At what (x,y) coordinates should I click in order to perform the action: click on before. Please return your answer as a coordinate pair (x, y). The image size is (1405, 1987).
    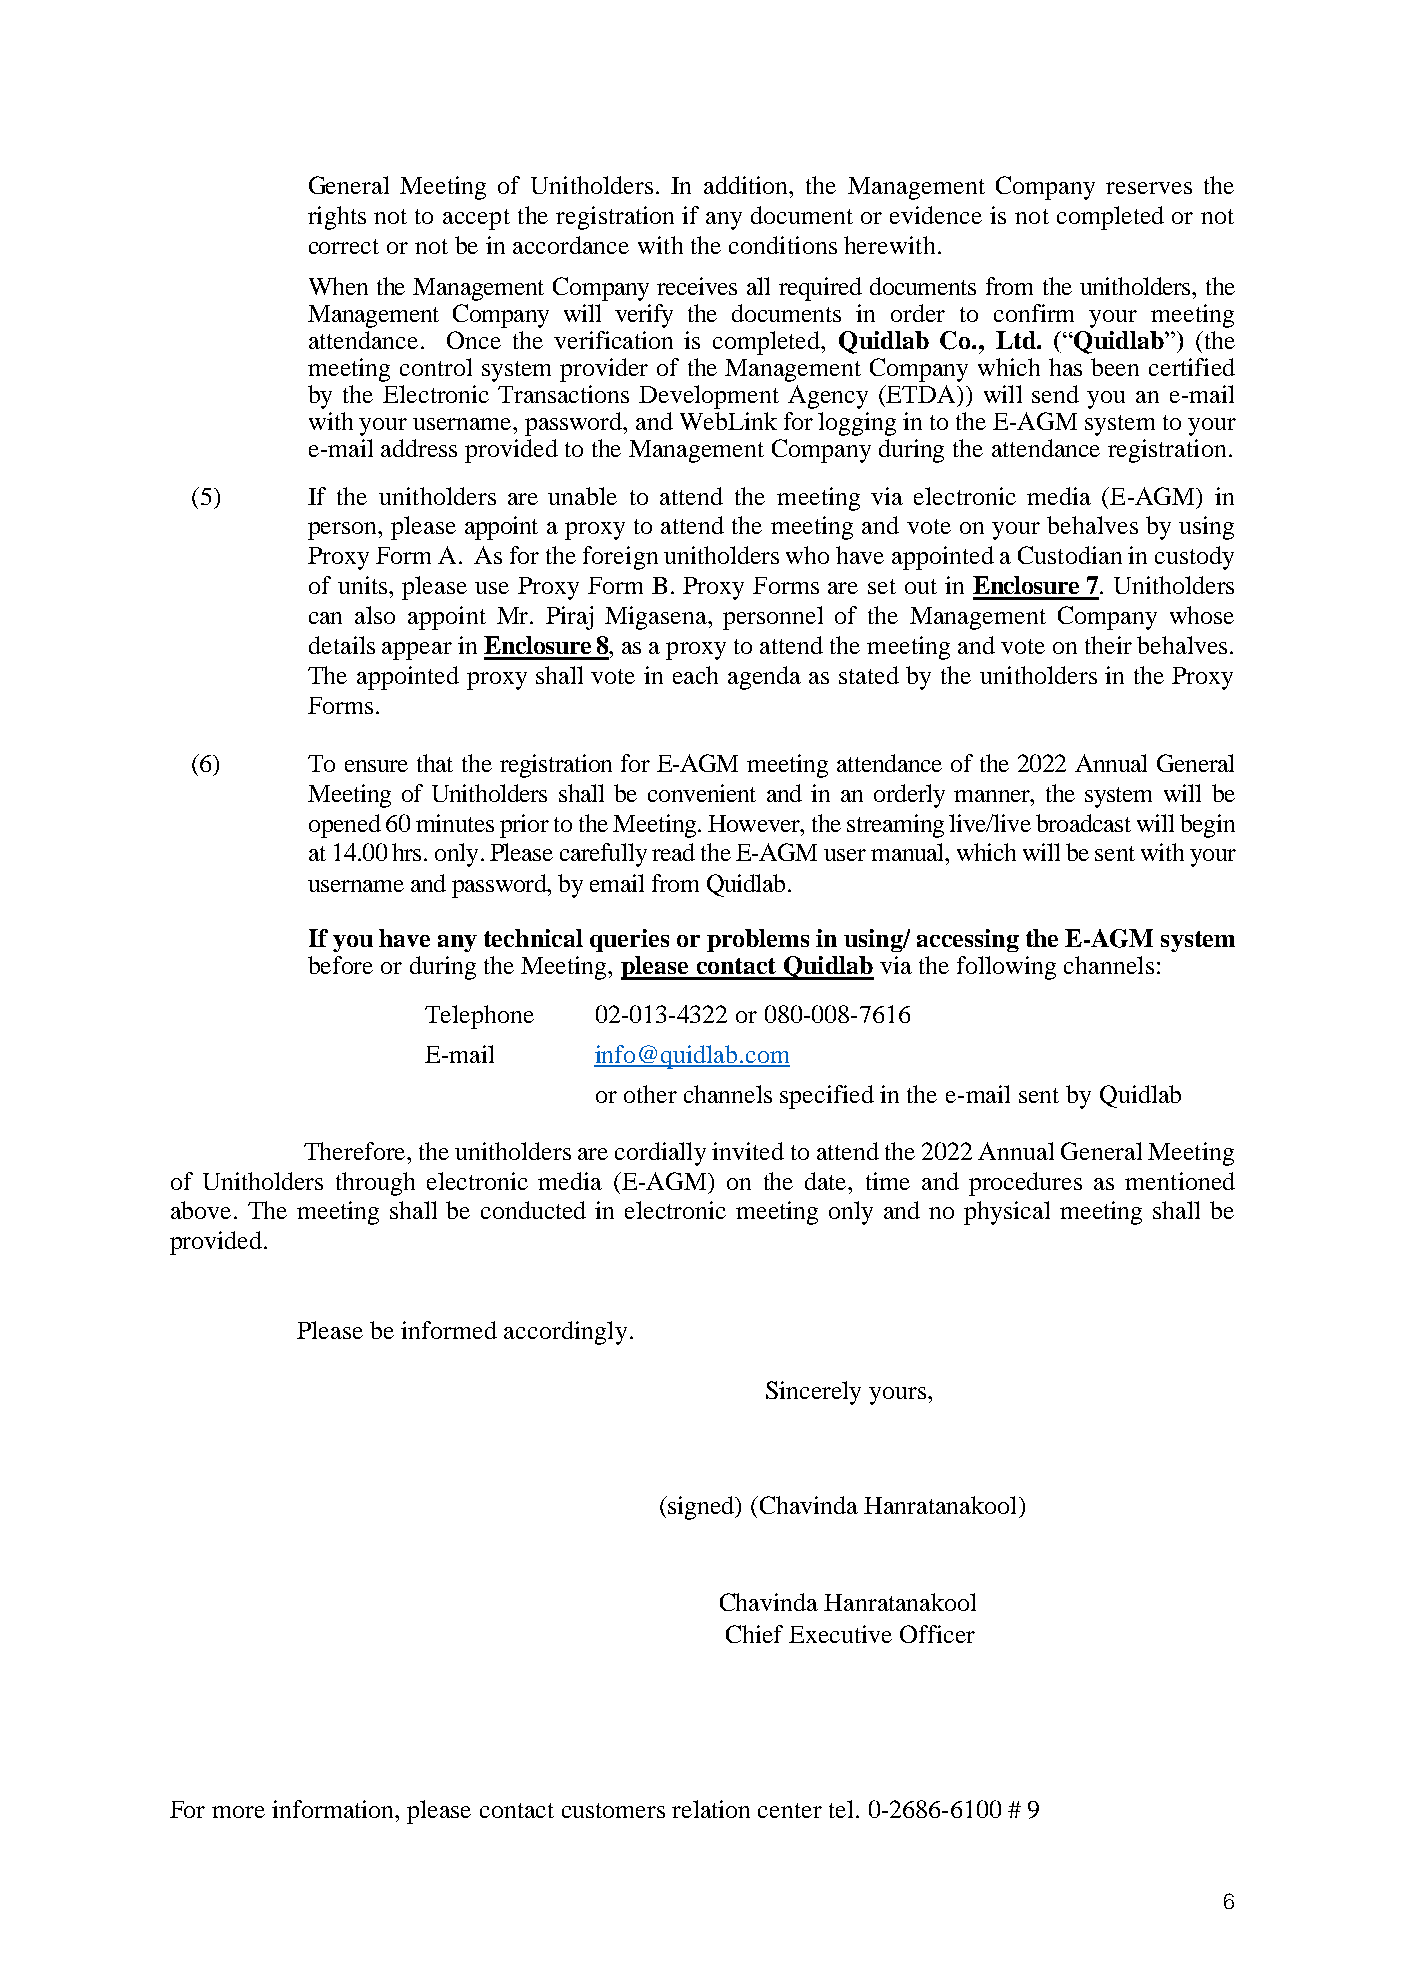
    Looking at the image, I should click on (340, 965).
